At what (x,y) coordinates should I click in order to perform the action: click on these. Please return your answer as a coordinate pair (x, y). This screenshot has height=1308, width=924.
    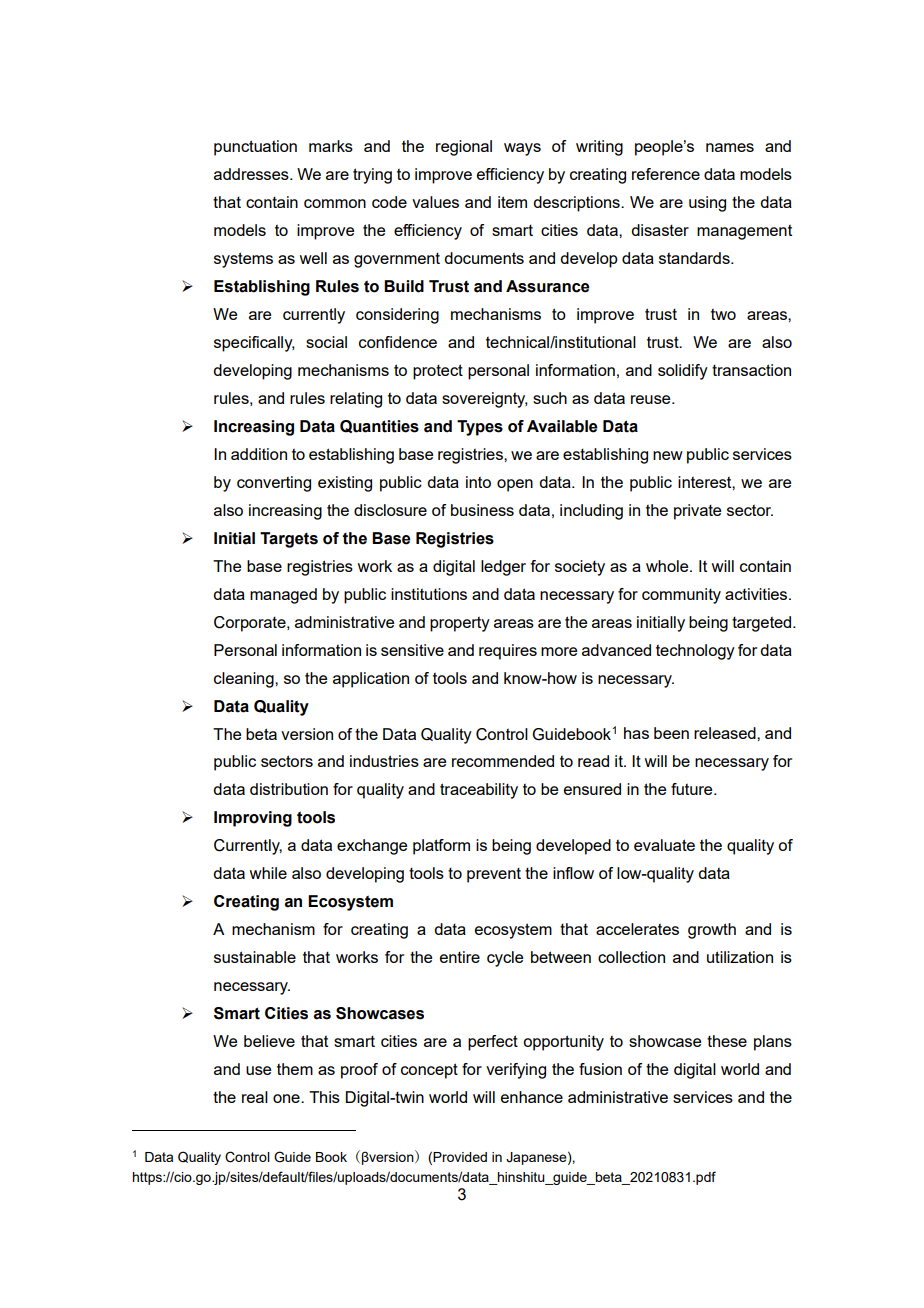
    Looking at the image, I should click on (727, 1041).
